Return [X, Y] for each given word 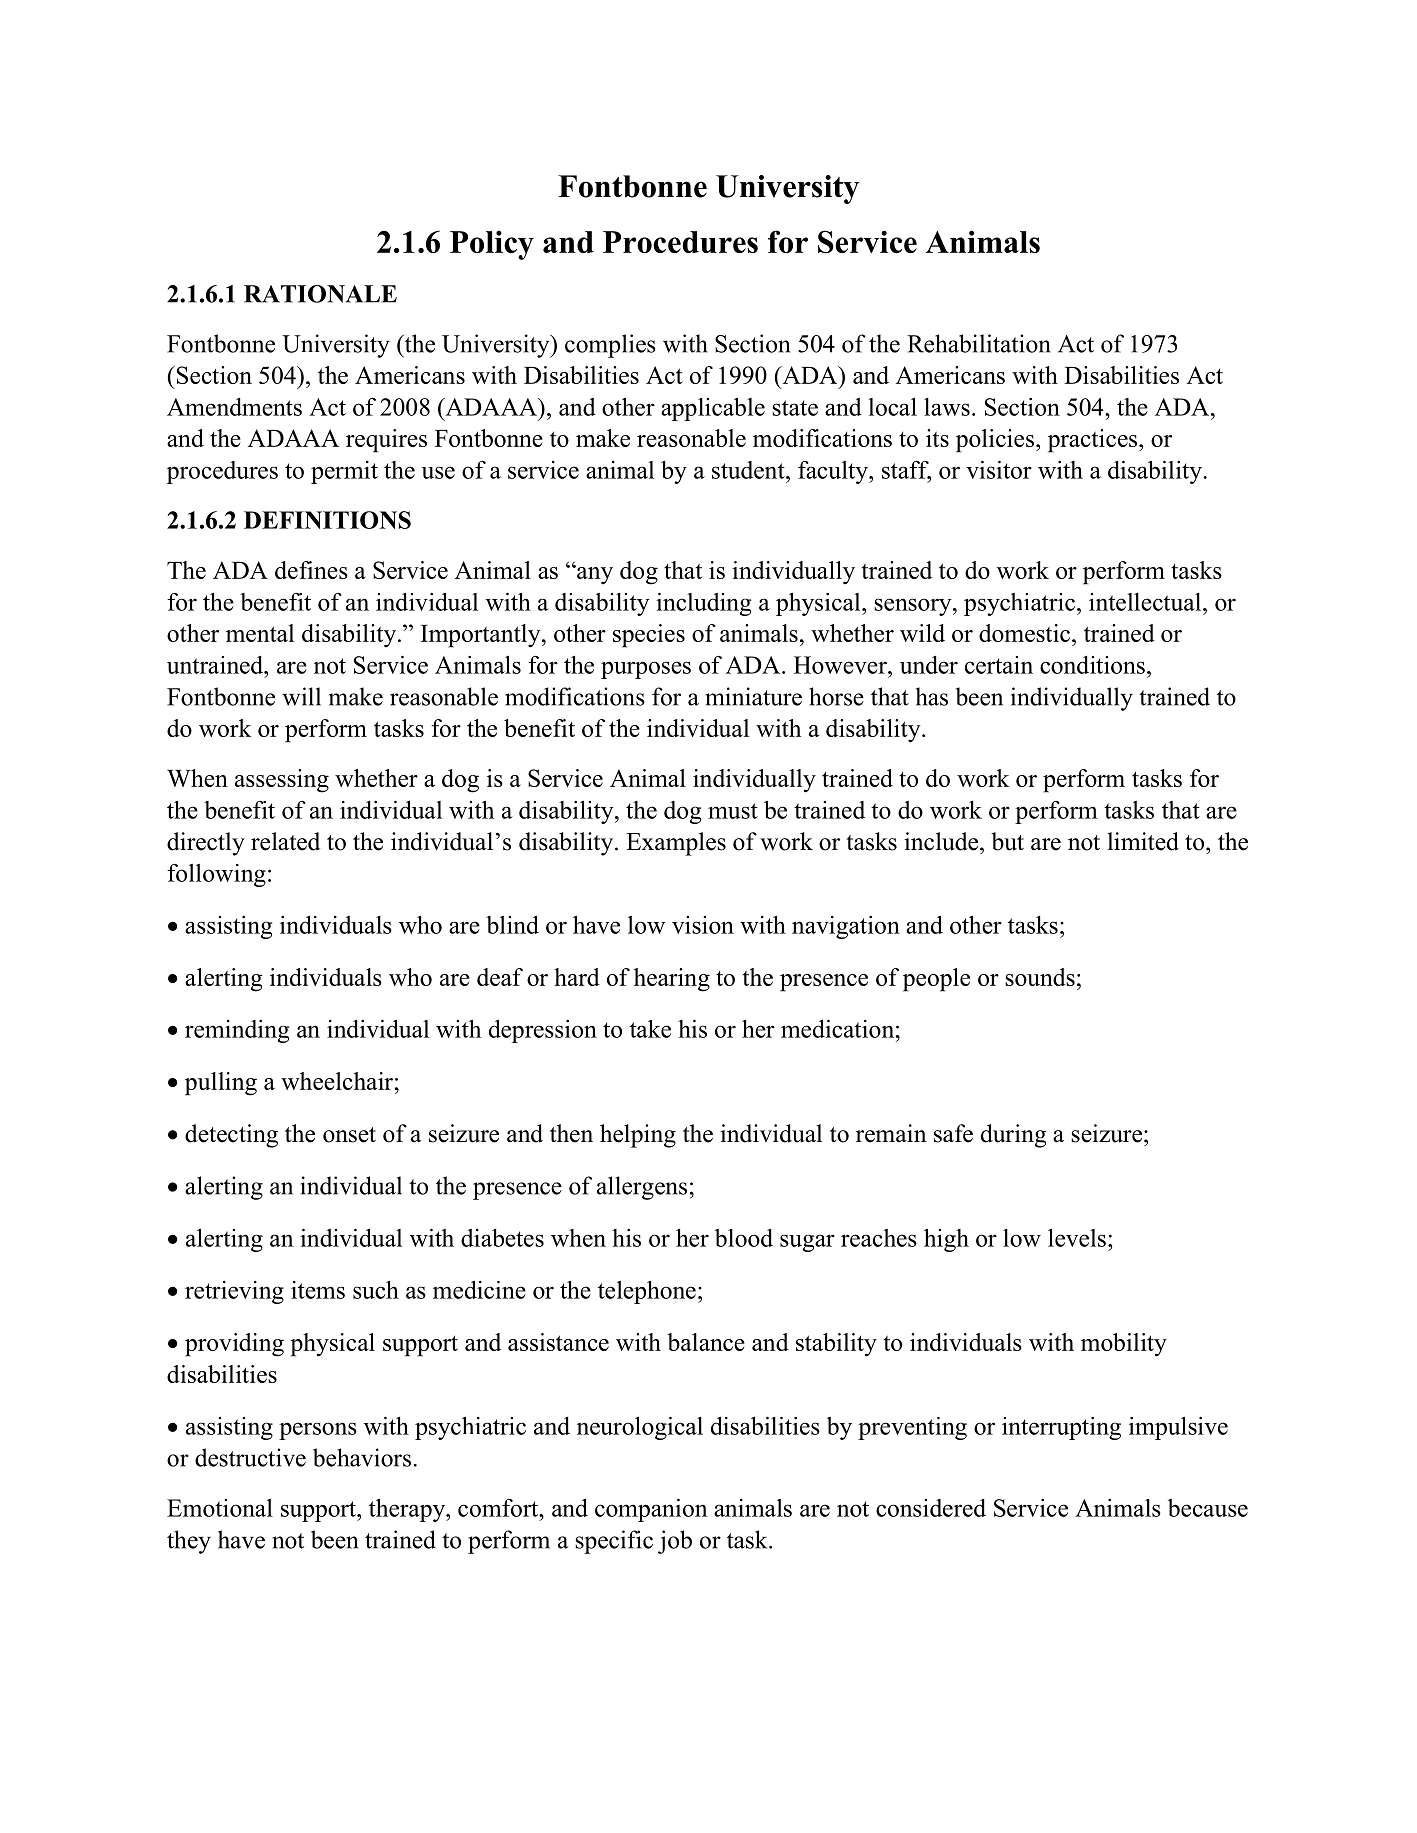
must [733, 811]
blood [744, 1238]
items [318, 1290]
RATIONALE [320, 294]
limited [1143, 841]
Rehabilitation [979, 343]
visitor [999, 470]
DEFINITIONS [327, 520]
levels [1077, 1237]
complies [610, 346]
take [650, 1029]
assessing [282, 781]
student [749, 470]
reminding [237, 1031]
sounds [1040, 977]
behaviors [362, 1457]
